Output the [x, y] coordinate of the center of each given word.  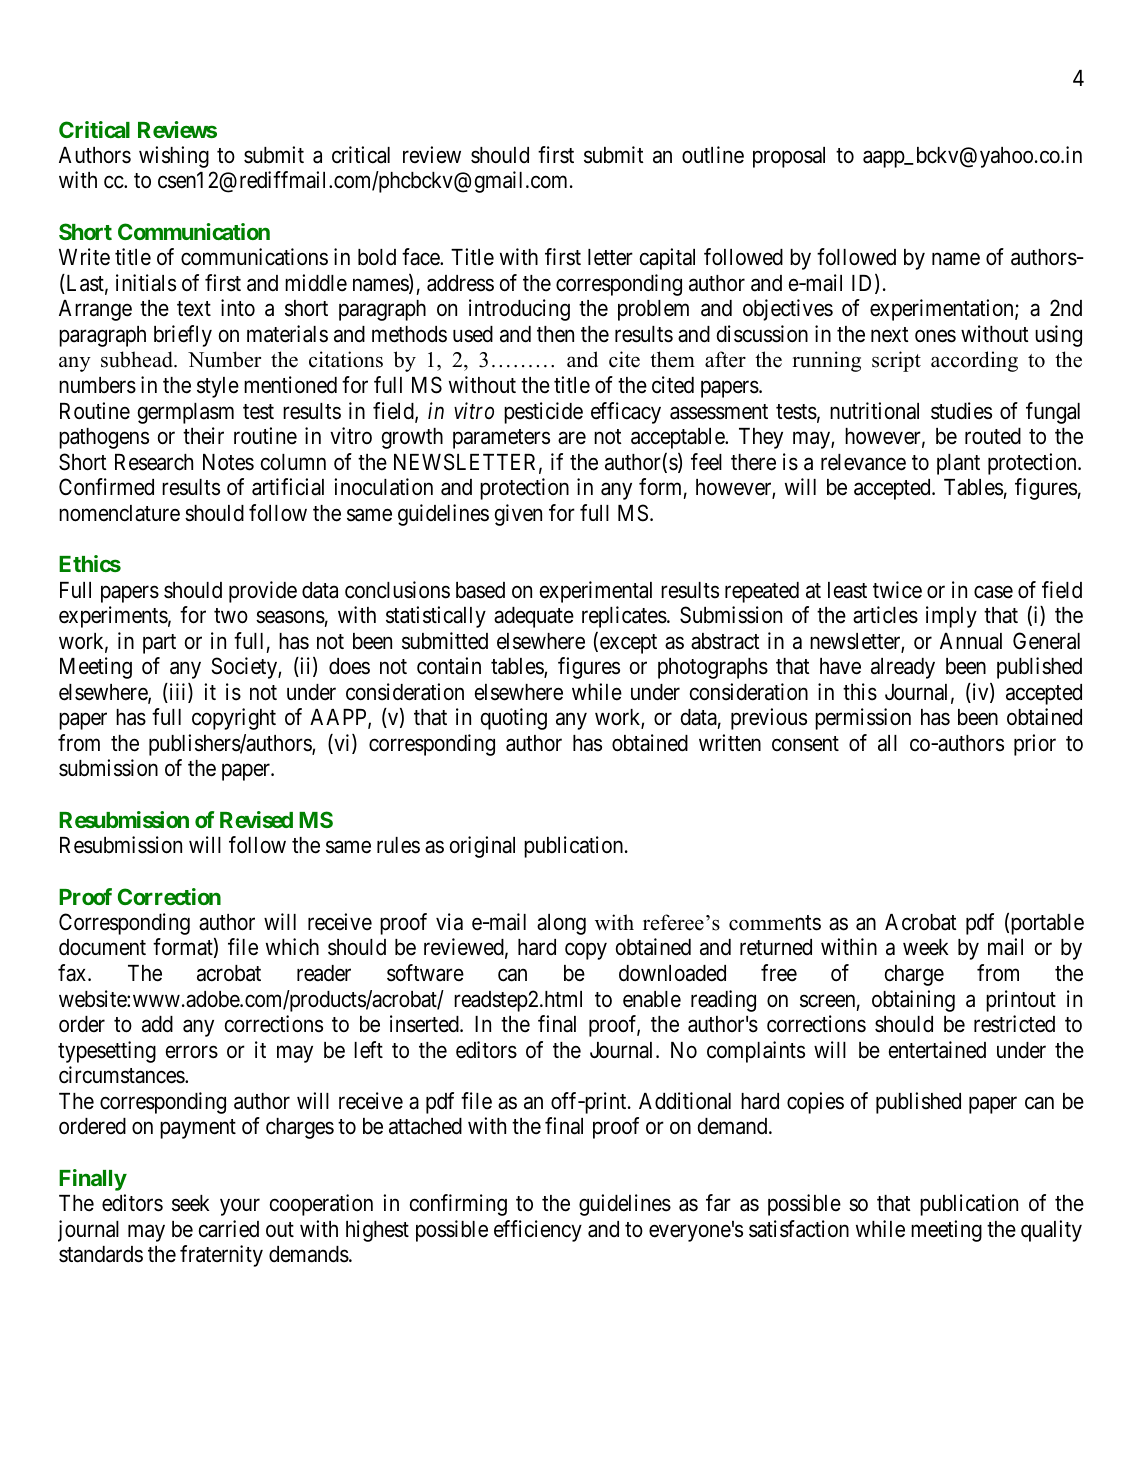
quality [1051, 1231]
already [903, 668]
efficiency [538, 1231]
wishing [174, 157]
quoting [514, 719]
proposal [789, 157]
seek [191, 1203]
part [159, 644]
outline [713, 155]
